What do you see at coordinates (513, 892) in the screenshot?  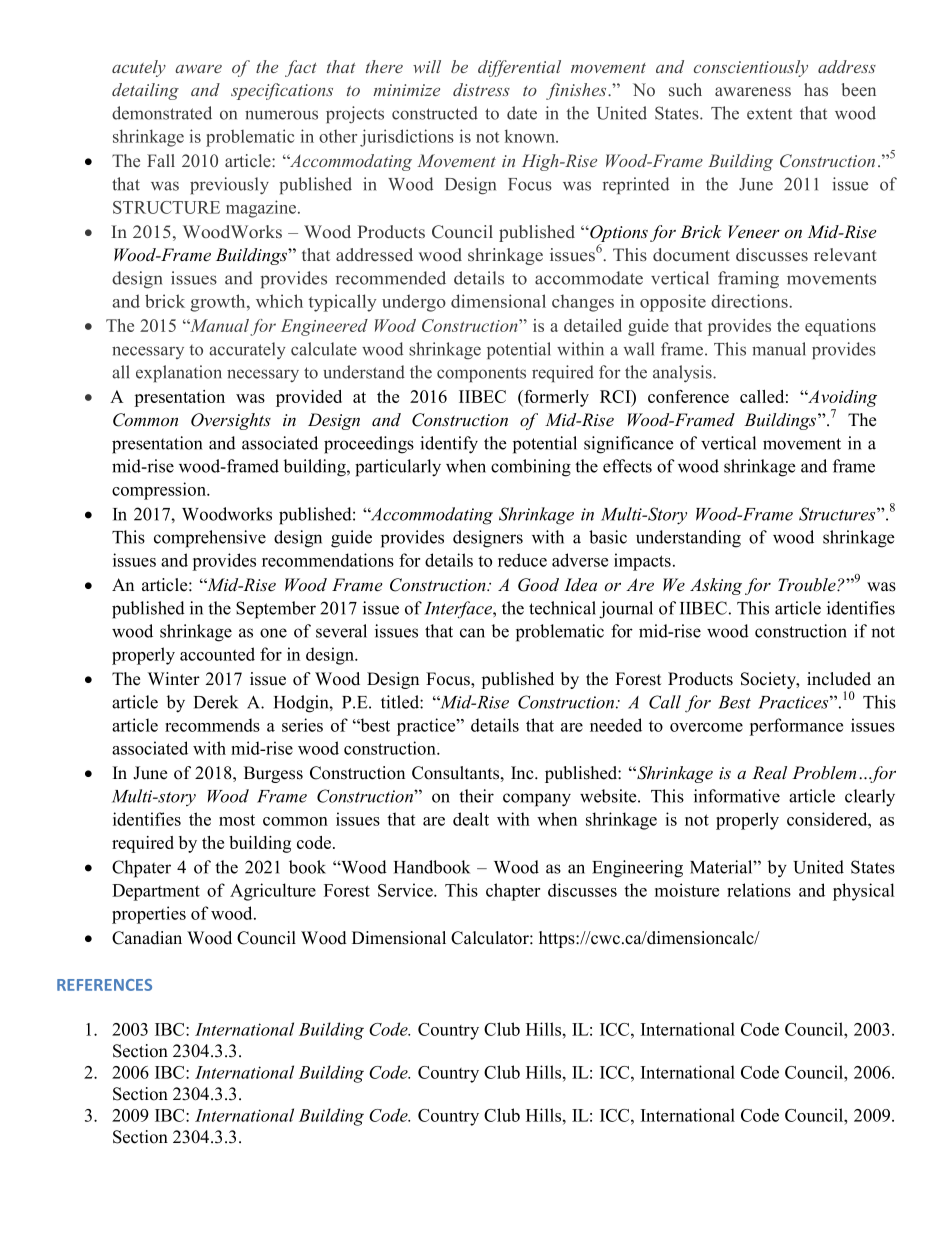 I see `chapter` at bounding box center [513, 892].
